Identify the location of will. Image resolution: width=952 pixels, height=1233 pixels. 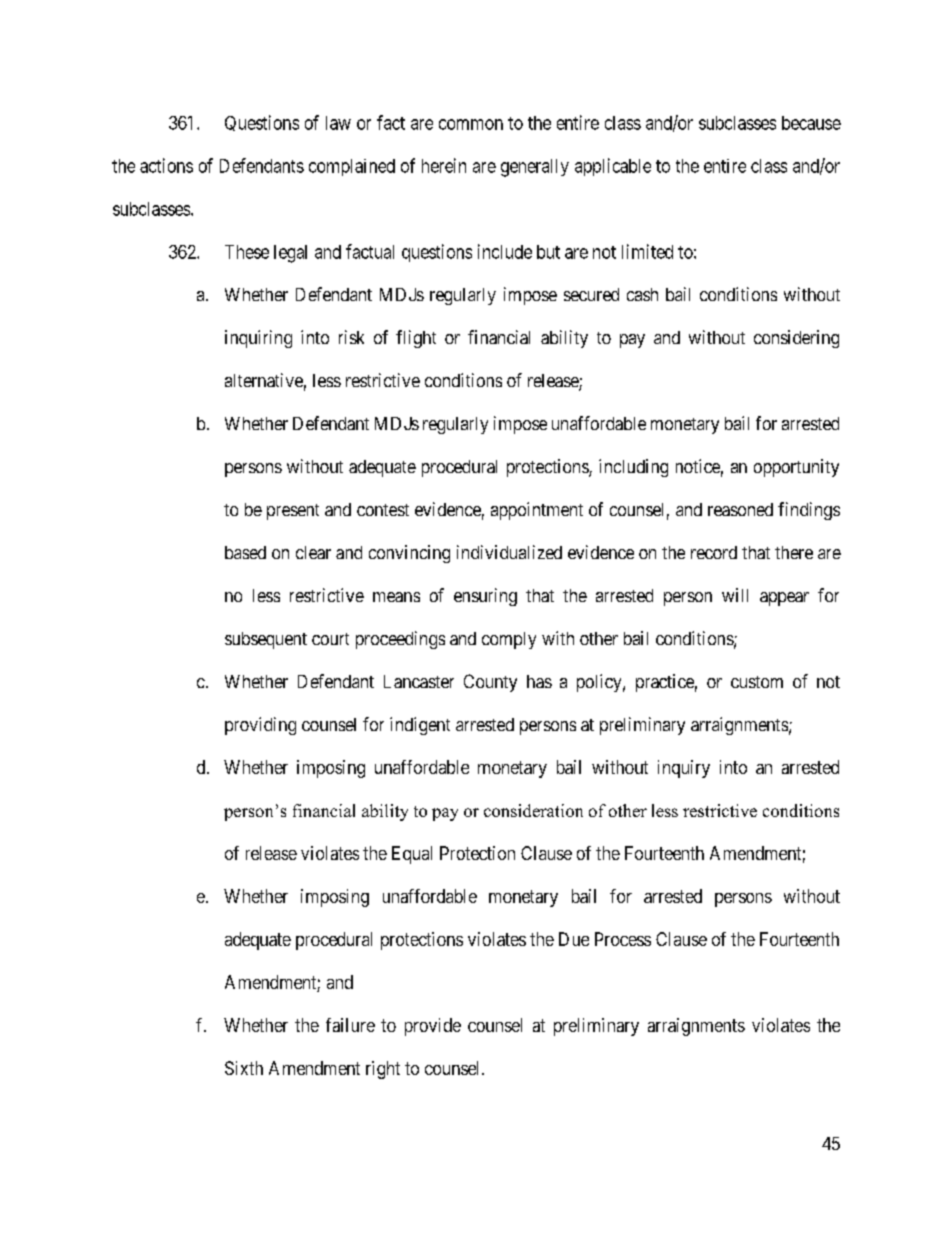
(735, 595).
